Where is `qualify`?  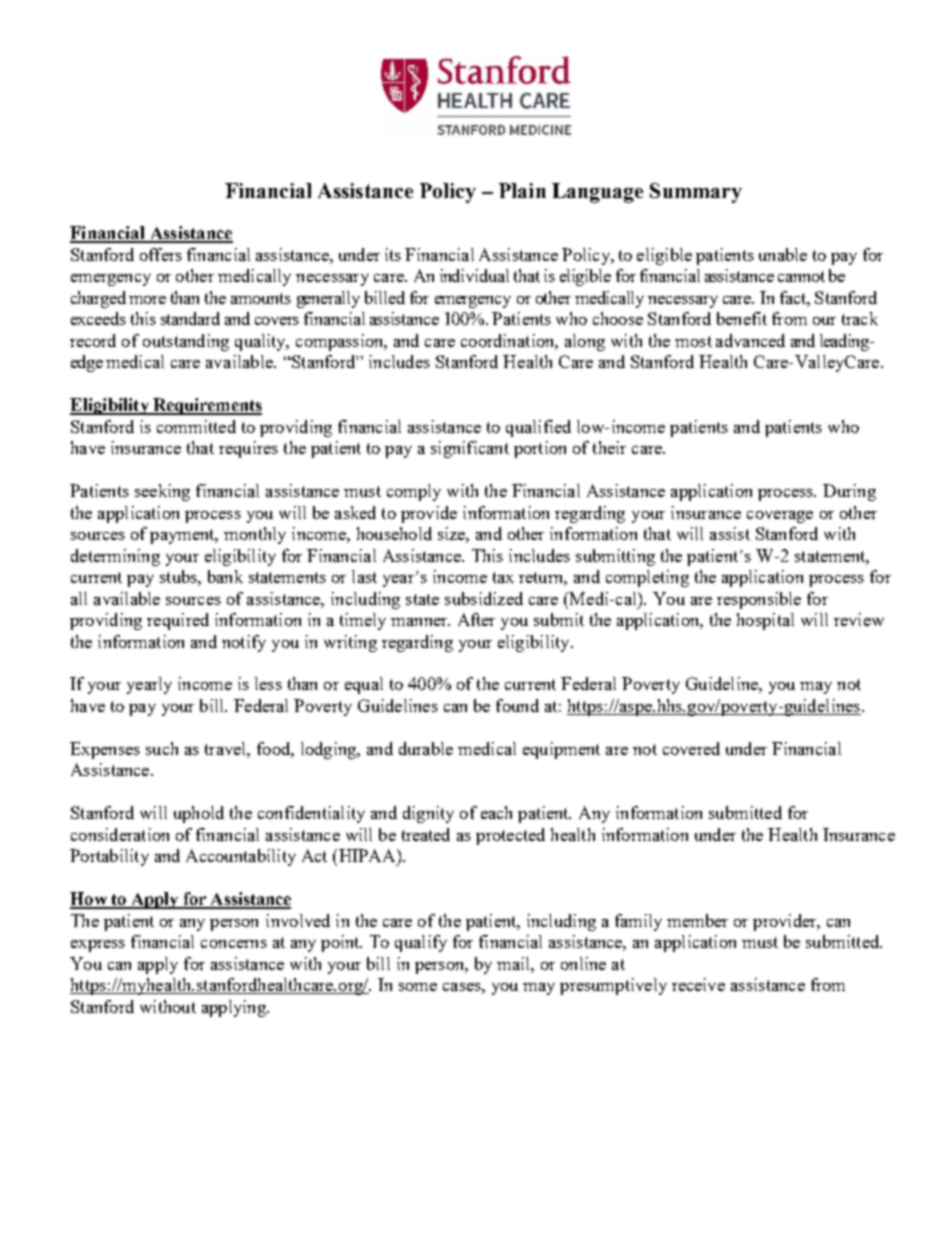 qualify is located at coordinates (421, 943).
